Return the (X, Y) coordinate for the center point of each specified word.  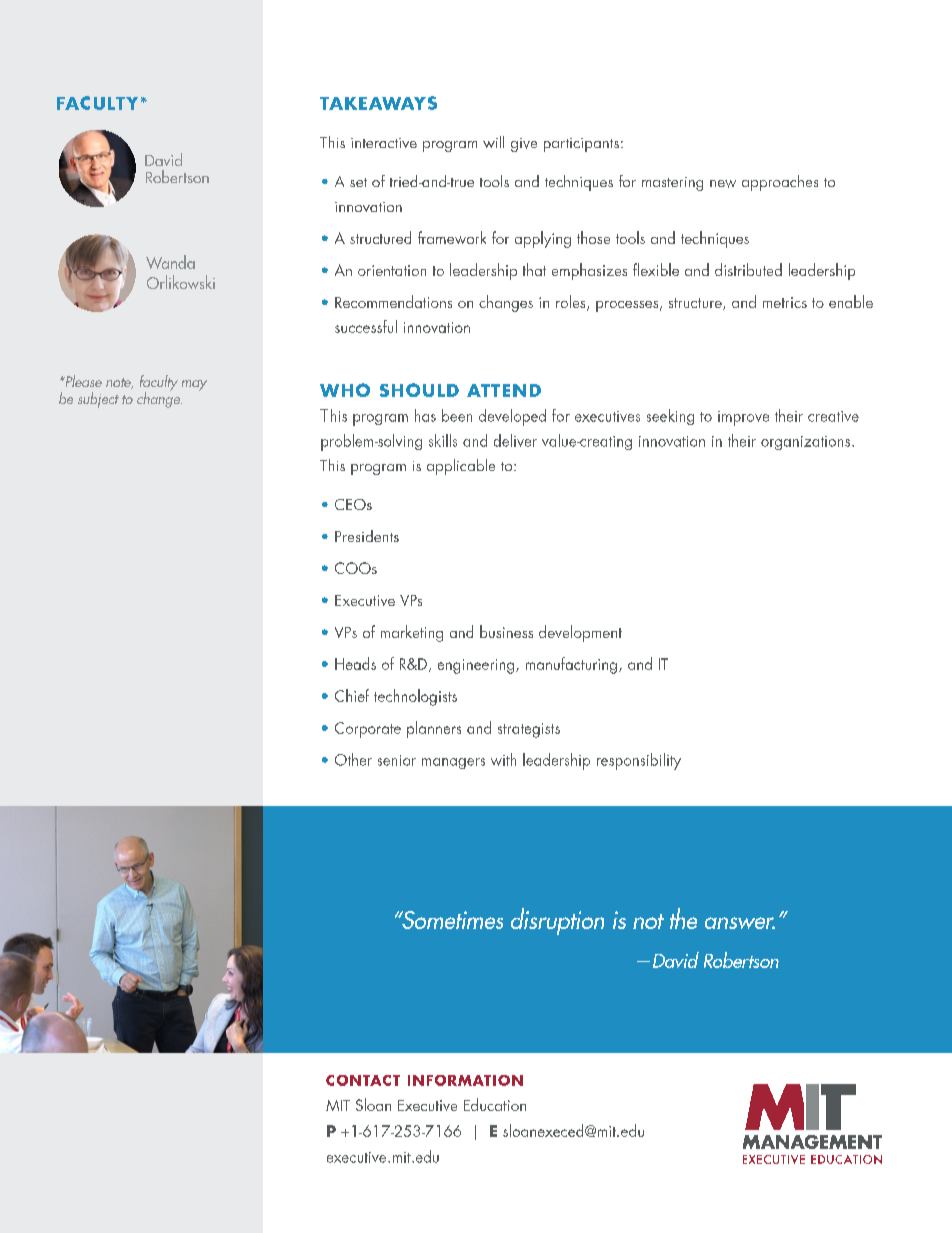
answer (740, 923)
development (580, 633)
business (506, 631)
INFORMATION (465, 1080)
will (493, 142)
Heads (355, 663)
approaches (780, 183)
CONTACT (363, 1080)
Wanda (170, 262)
